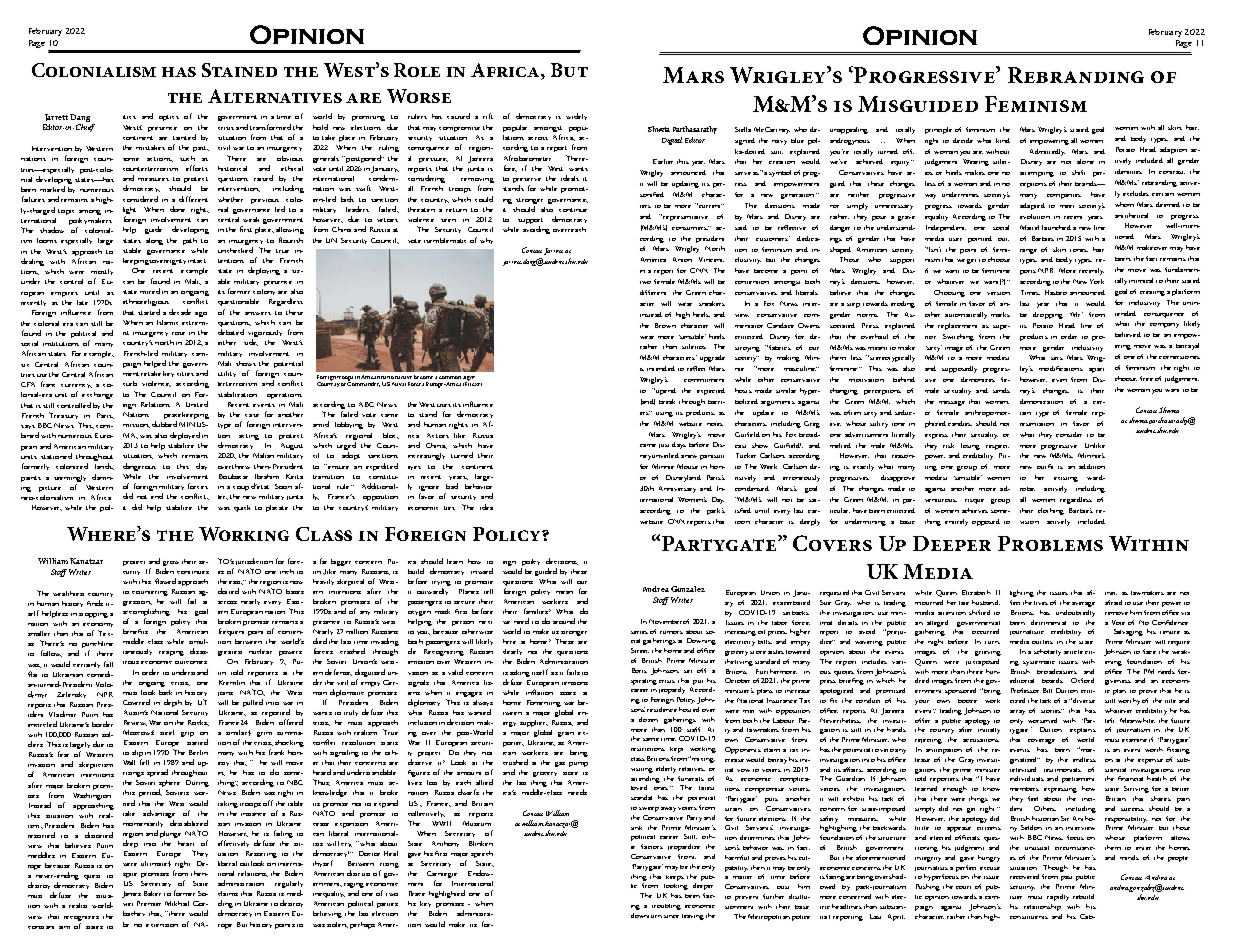  I want to click on optics, so click(169, 118).
